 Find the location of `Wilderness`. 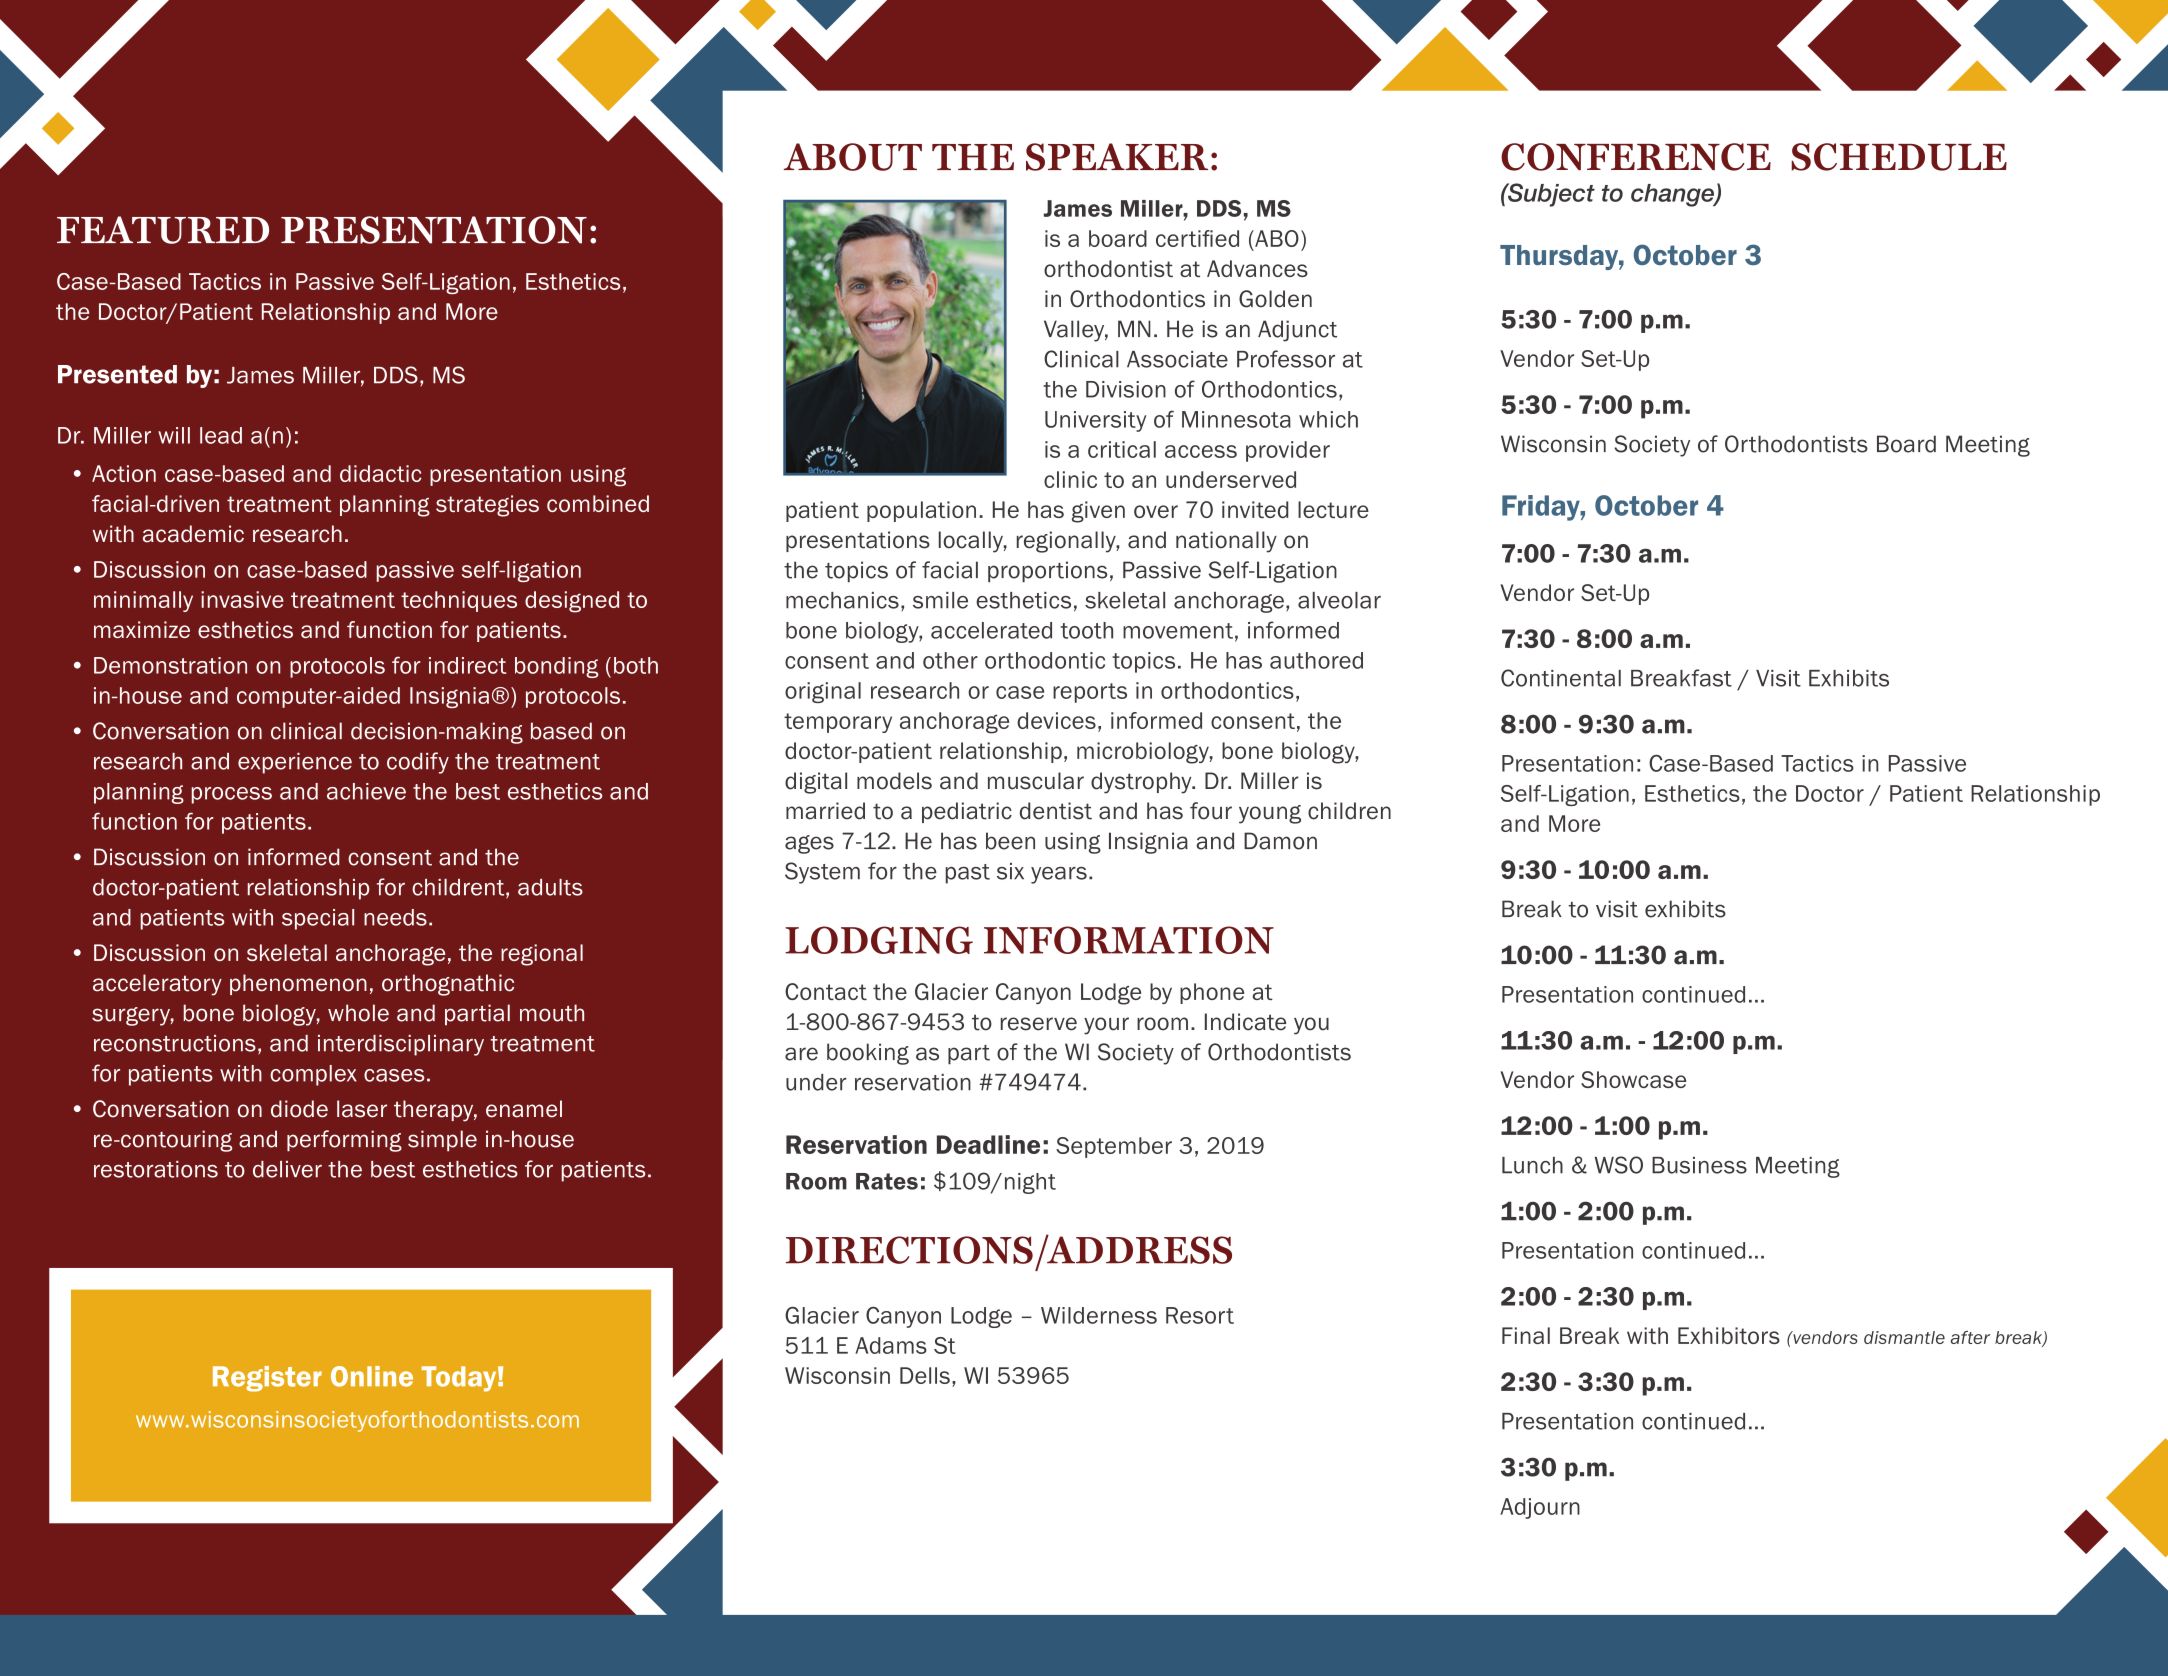

Wilderness is located at coordinates (1099, 1315).
